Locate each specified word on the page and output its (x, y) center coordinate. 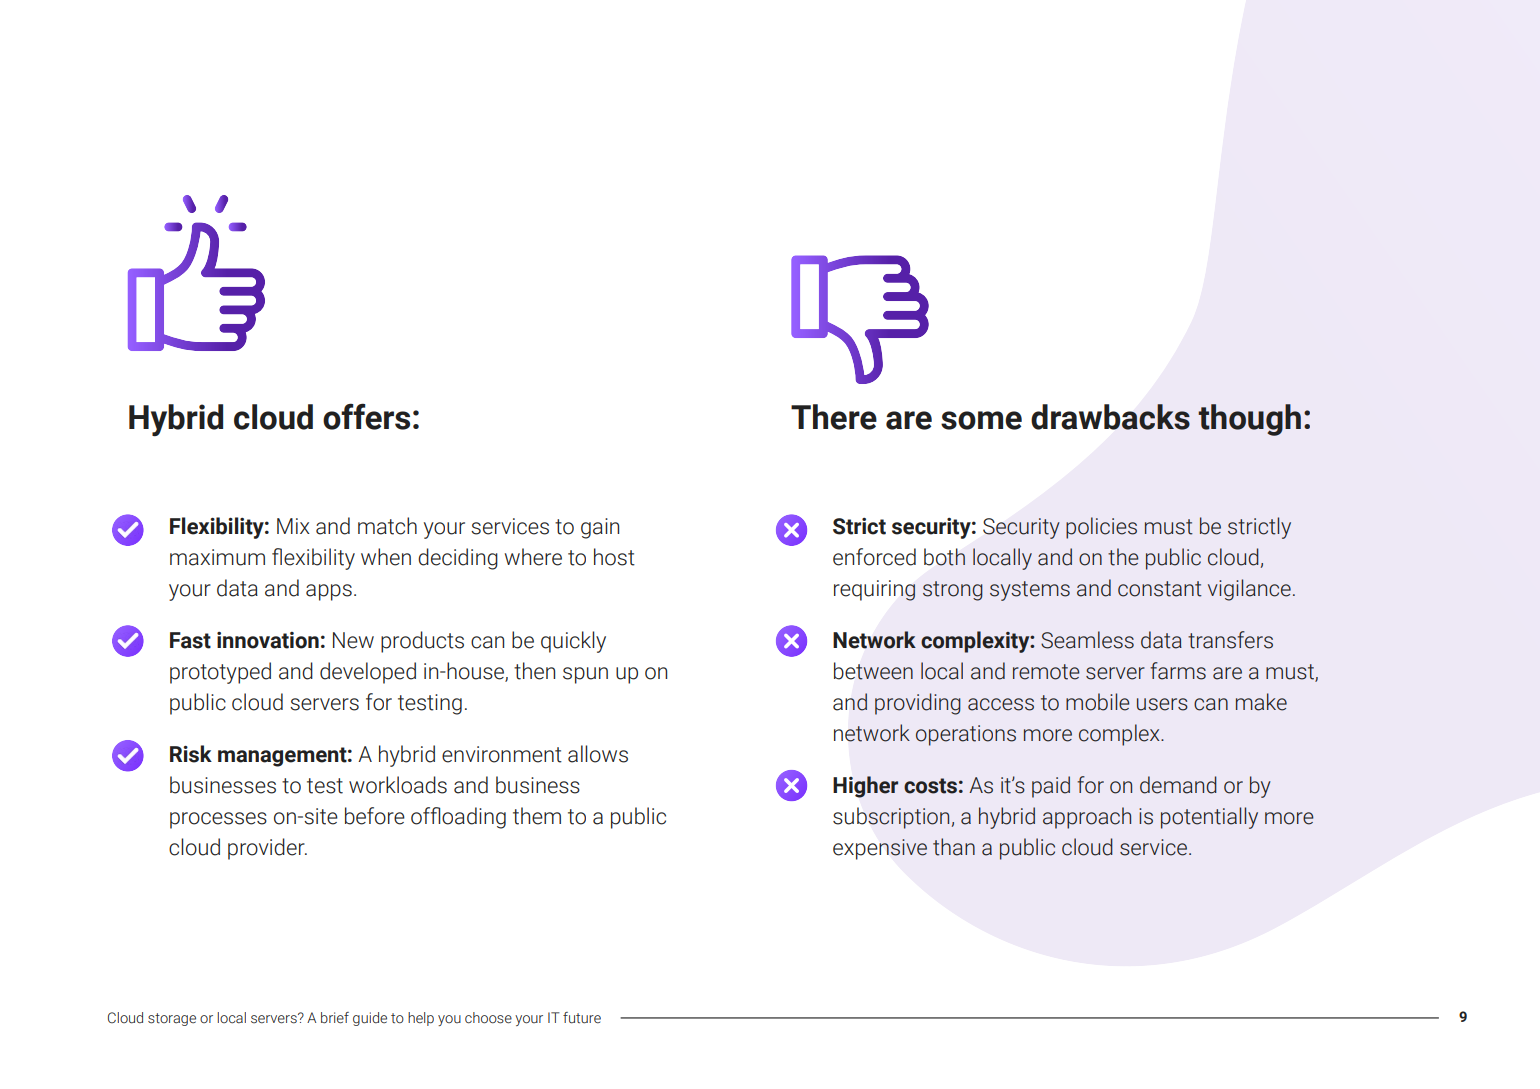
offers (366, 416)
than (954, 847)
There (834, 417)
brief (335, 1018)
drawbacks (1110, 417)
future (582, 1018)
